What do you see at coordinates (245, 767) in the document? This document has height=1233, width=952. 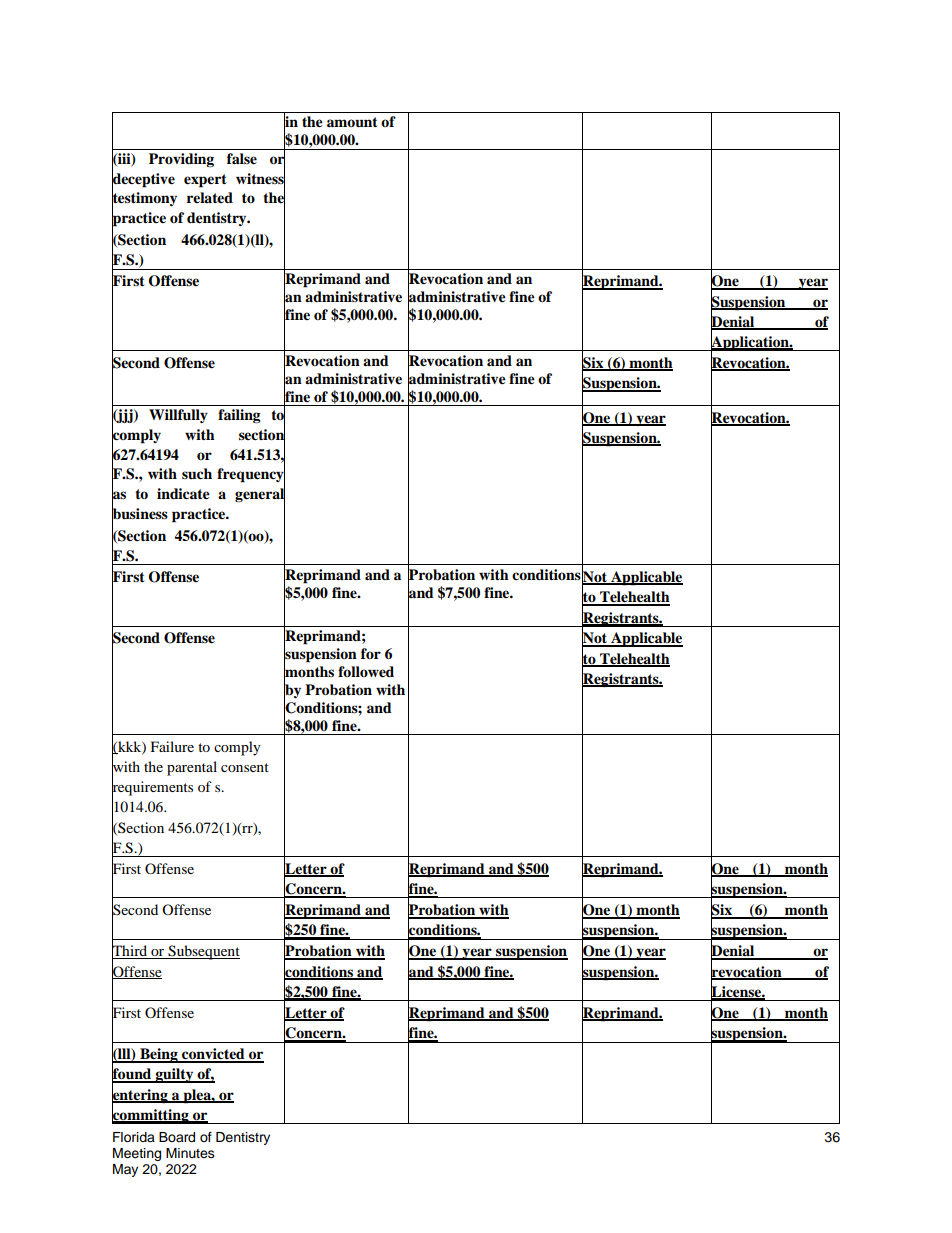 I see `consent` at bounding box center [245, 767].
